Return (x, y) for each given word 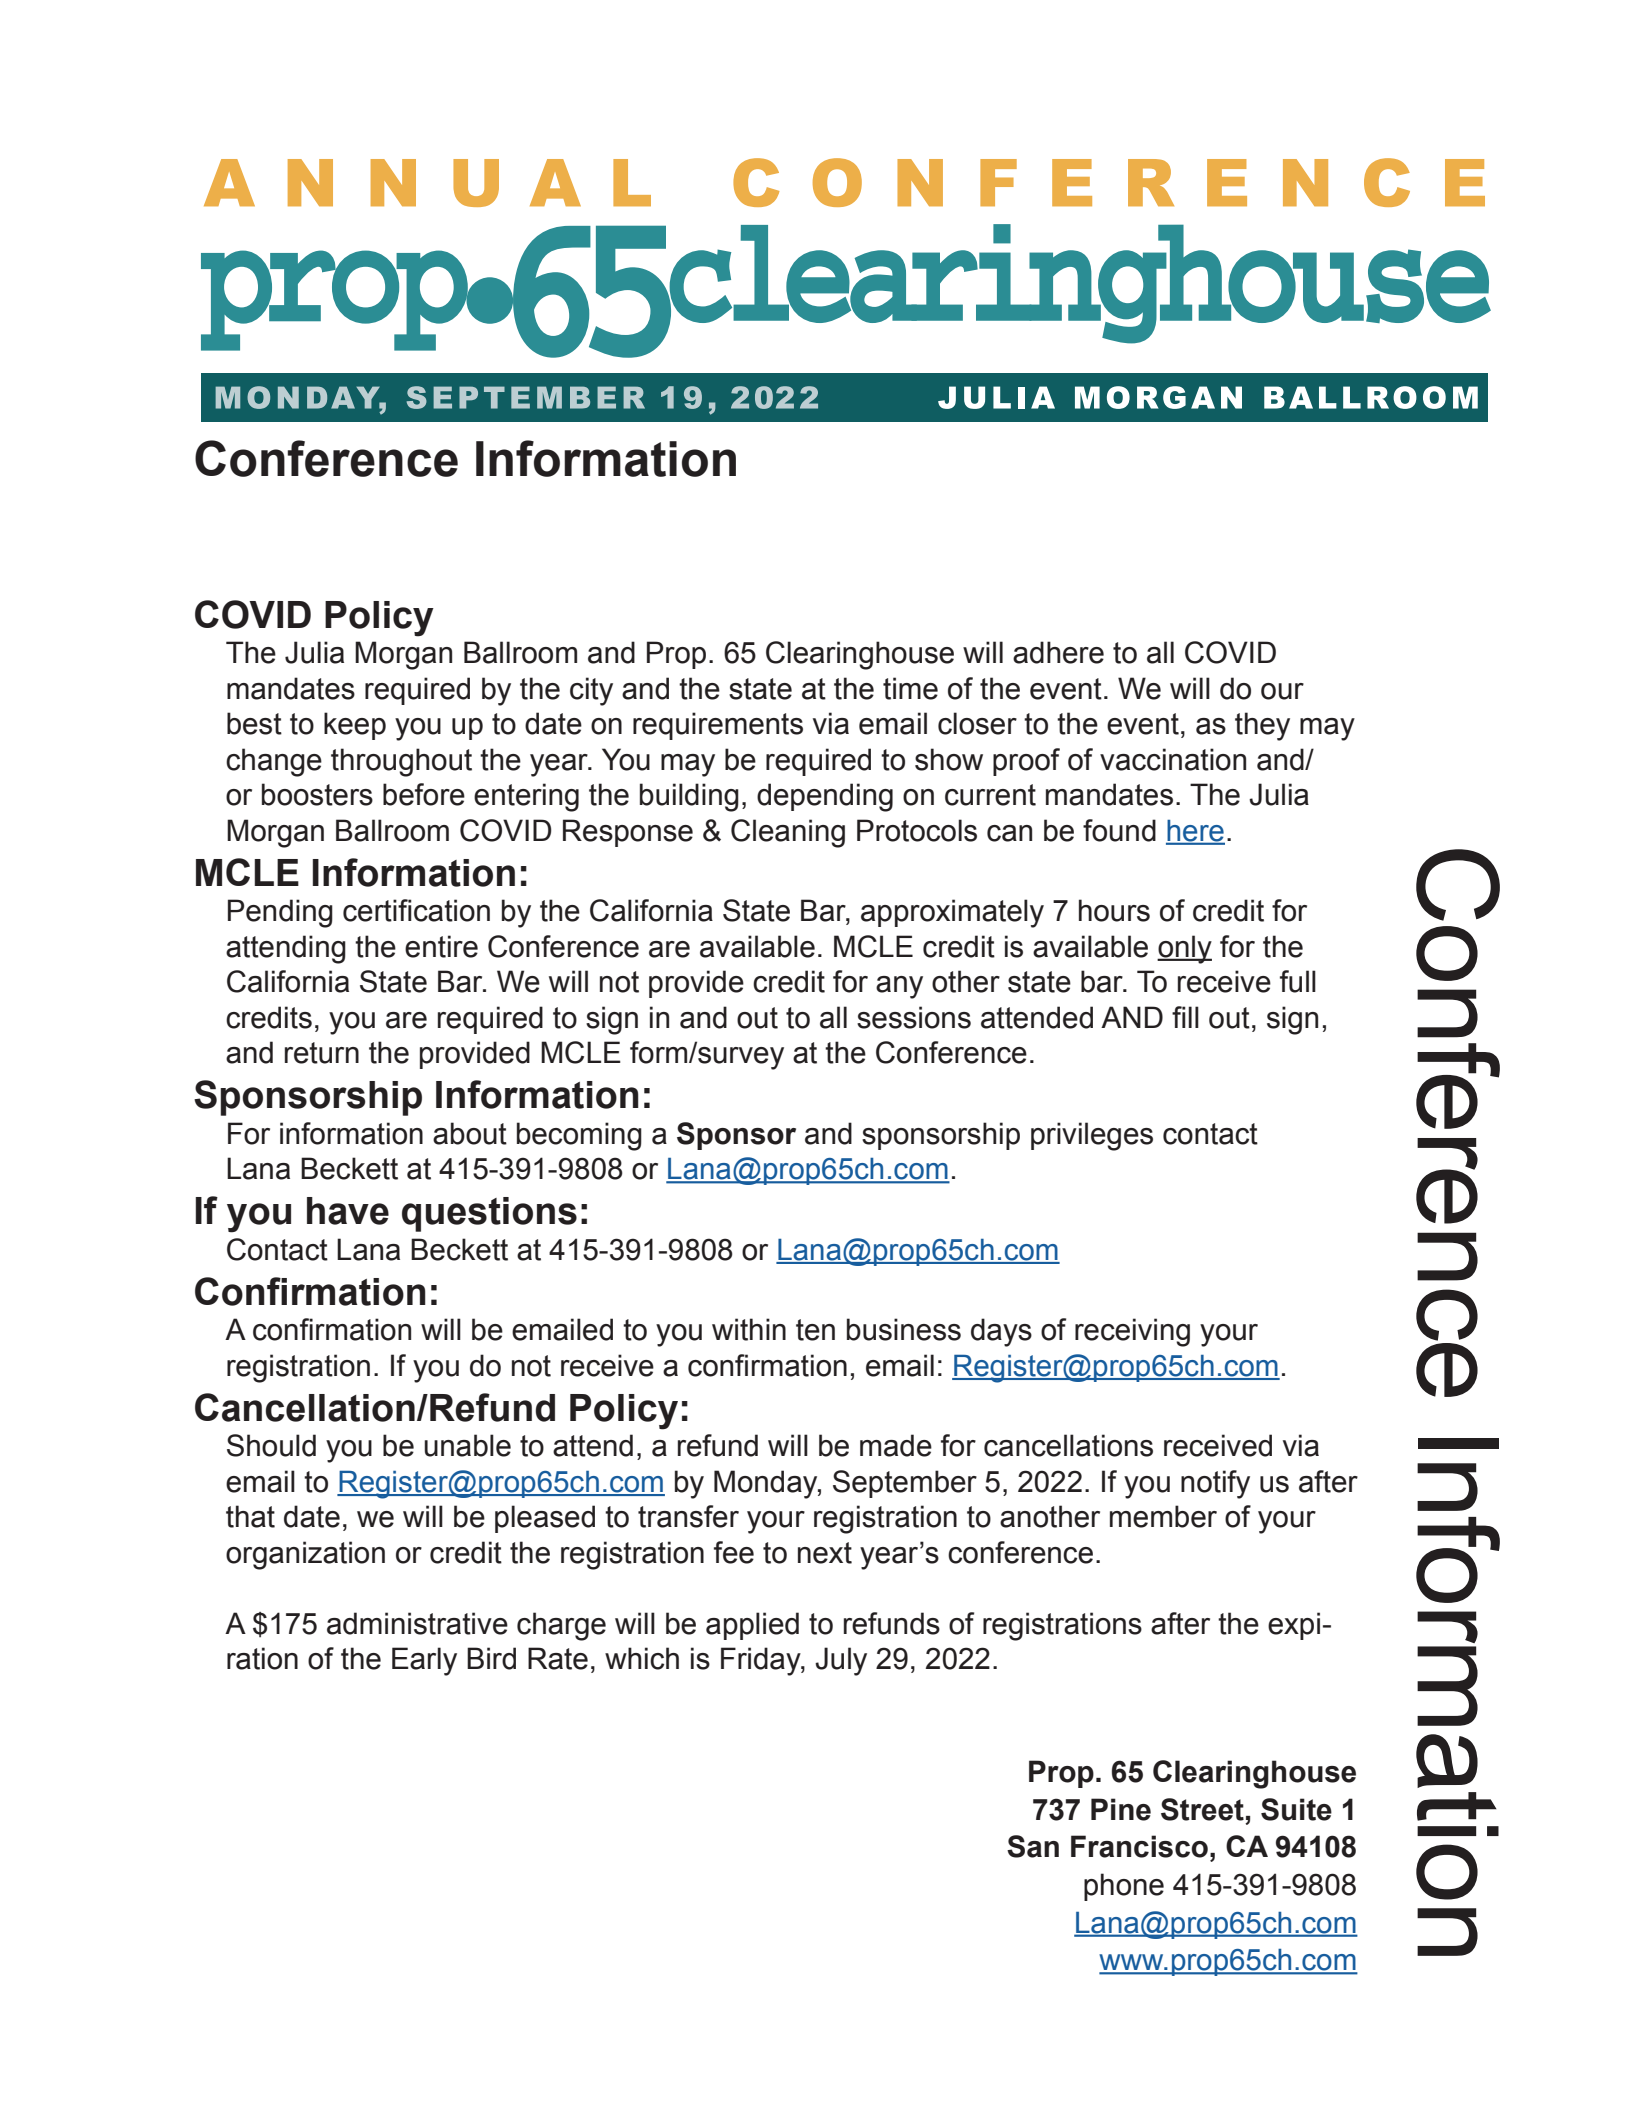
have (348, 1211)
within (749, 1329)
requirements (718, 726)
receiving (1132, 1332)
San (1033, 1846)
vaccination (1173, 759)
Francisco (1139, 1846)
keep (355, 726)
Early (424, 1661)
